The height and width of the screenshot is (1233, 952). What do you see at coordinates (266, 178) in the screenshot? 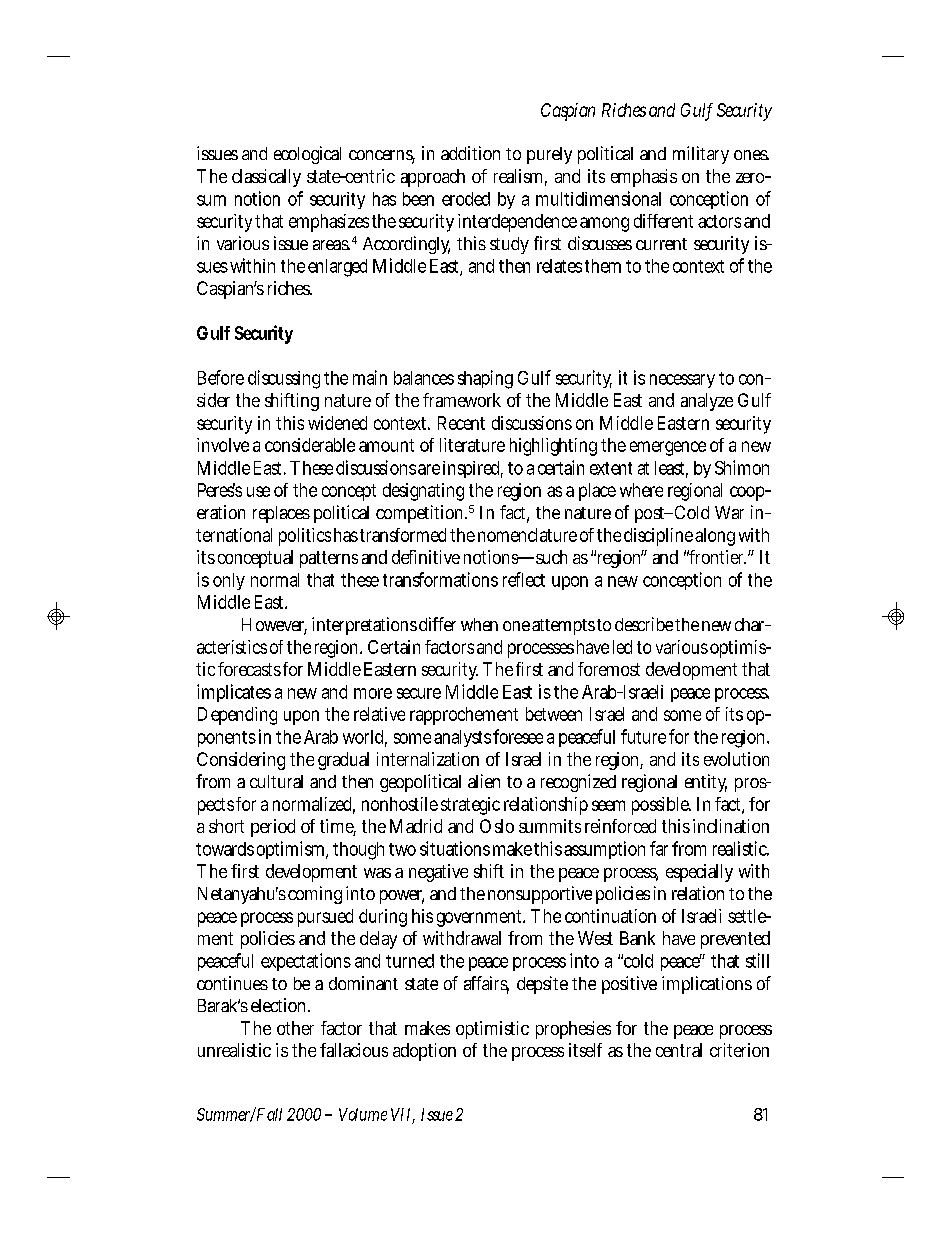
I see `classically` at bounding box center [266, 178].
